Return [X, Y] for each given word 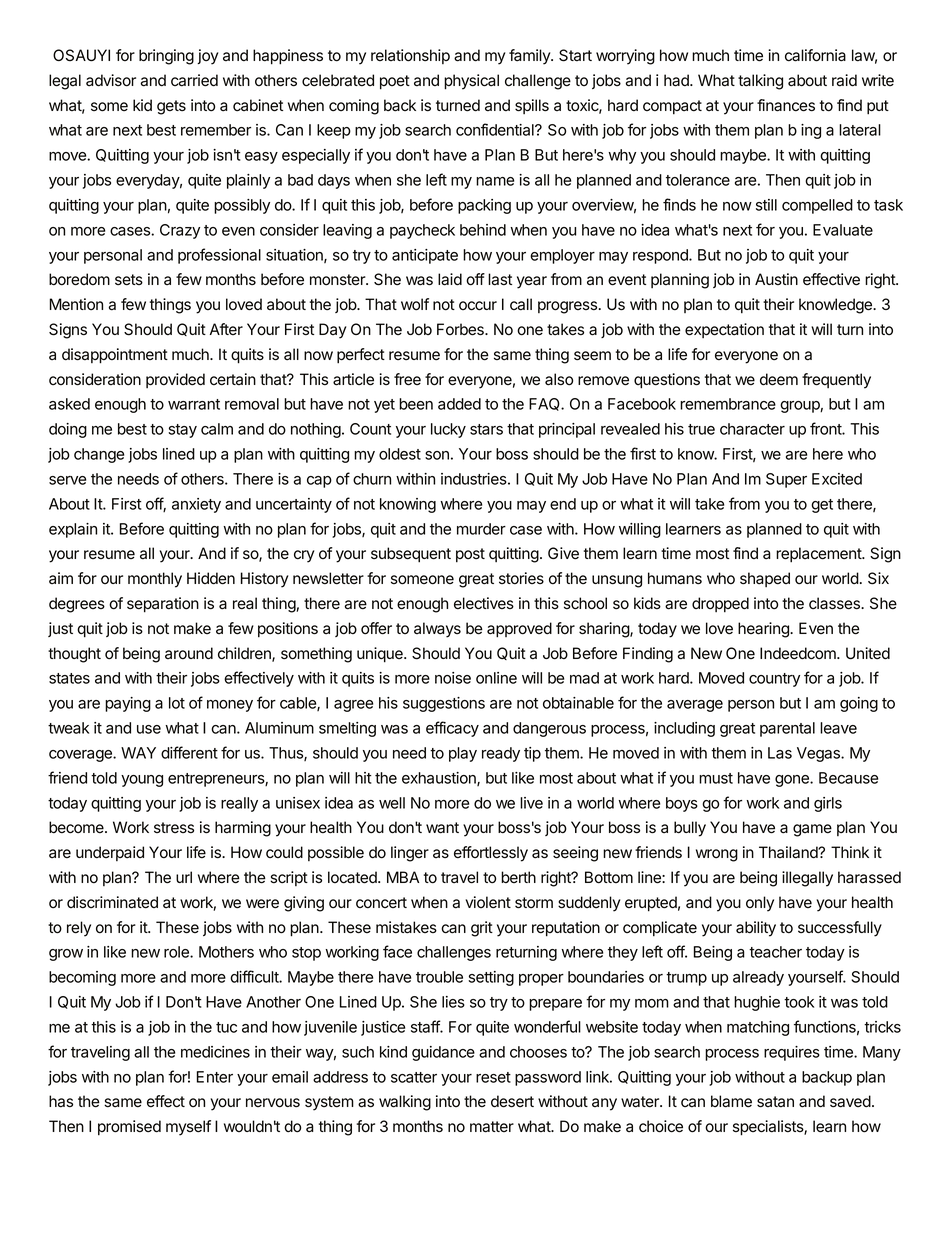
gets [171, 107]
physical [471, 82]
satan [775, 1102]
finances [786, 105]
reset [493, 1077]
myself [188, 1128]
